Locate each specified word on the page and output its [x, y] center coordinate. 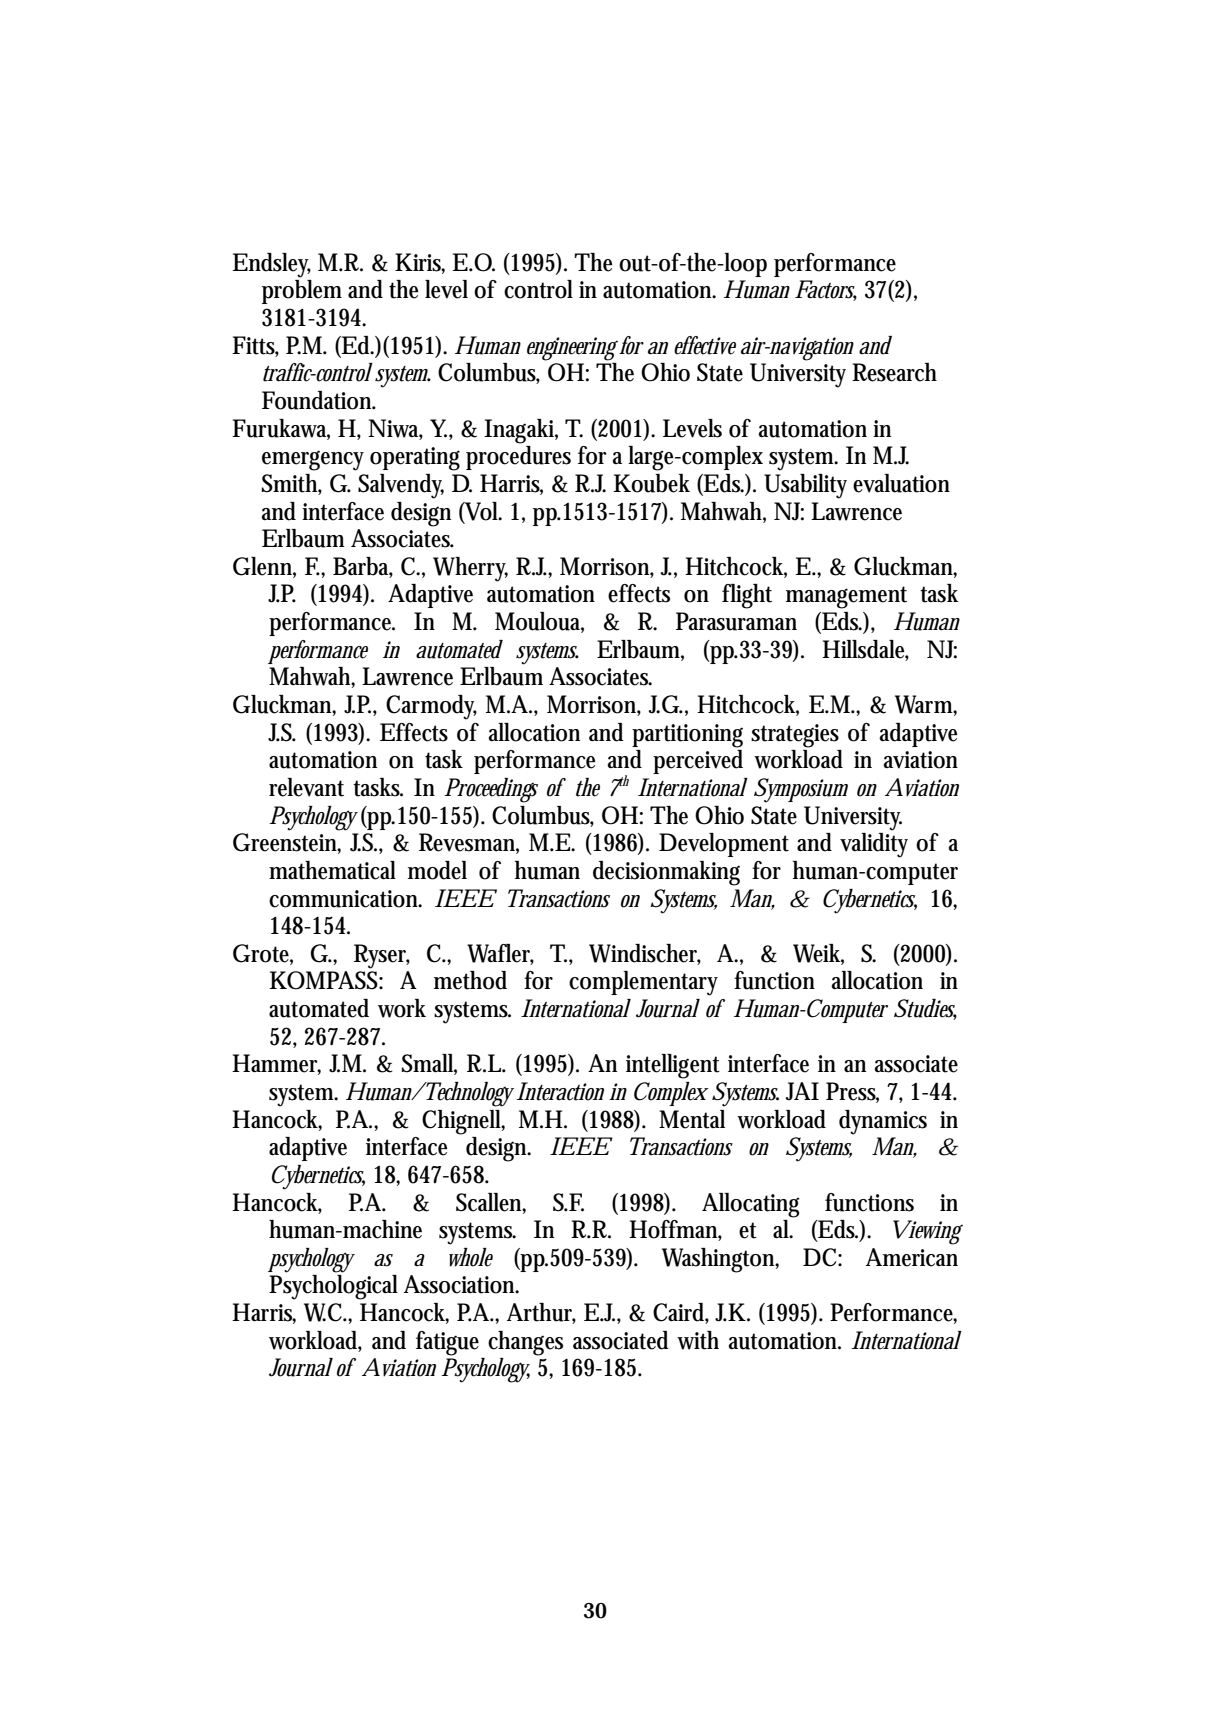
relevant [306, 787]
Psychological [333, 1287]
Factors [826, 290]
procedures [518, 458]
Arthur [541, 1313]
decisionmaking [666, 873]
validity [874, 845]
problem [302, 292]
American [912, 1257]
